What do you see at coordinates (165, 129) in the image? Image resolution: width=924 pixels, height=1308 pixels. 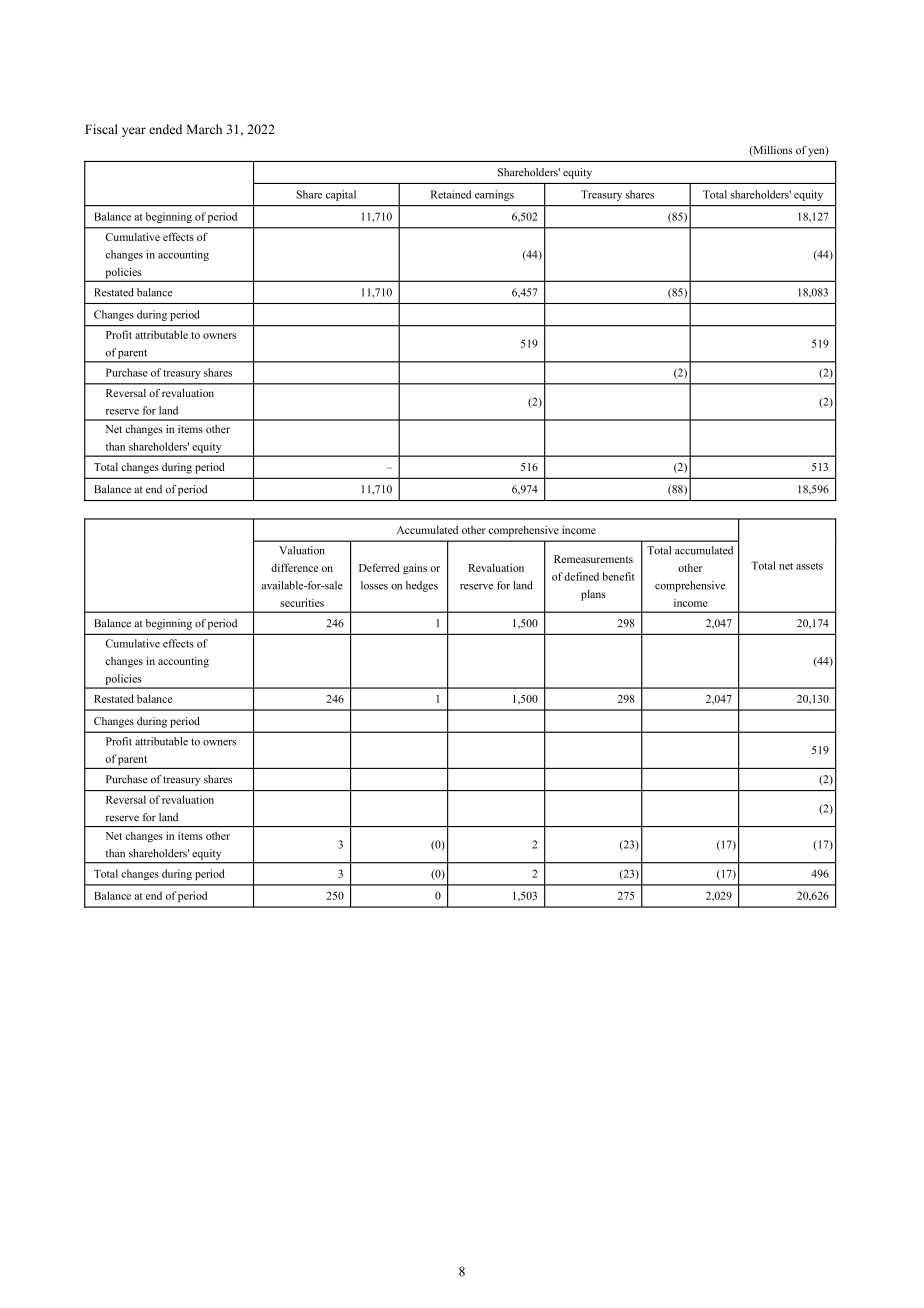 I see `ended` at bounding box center [165, 129].
